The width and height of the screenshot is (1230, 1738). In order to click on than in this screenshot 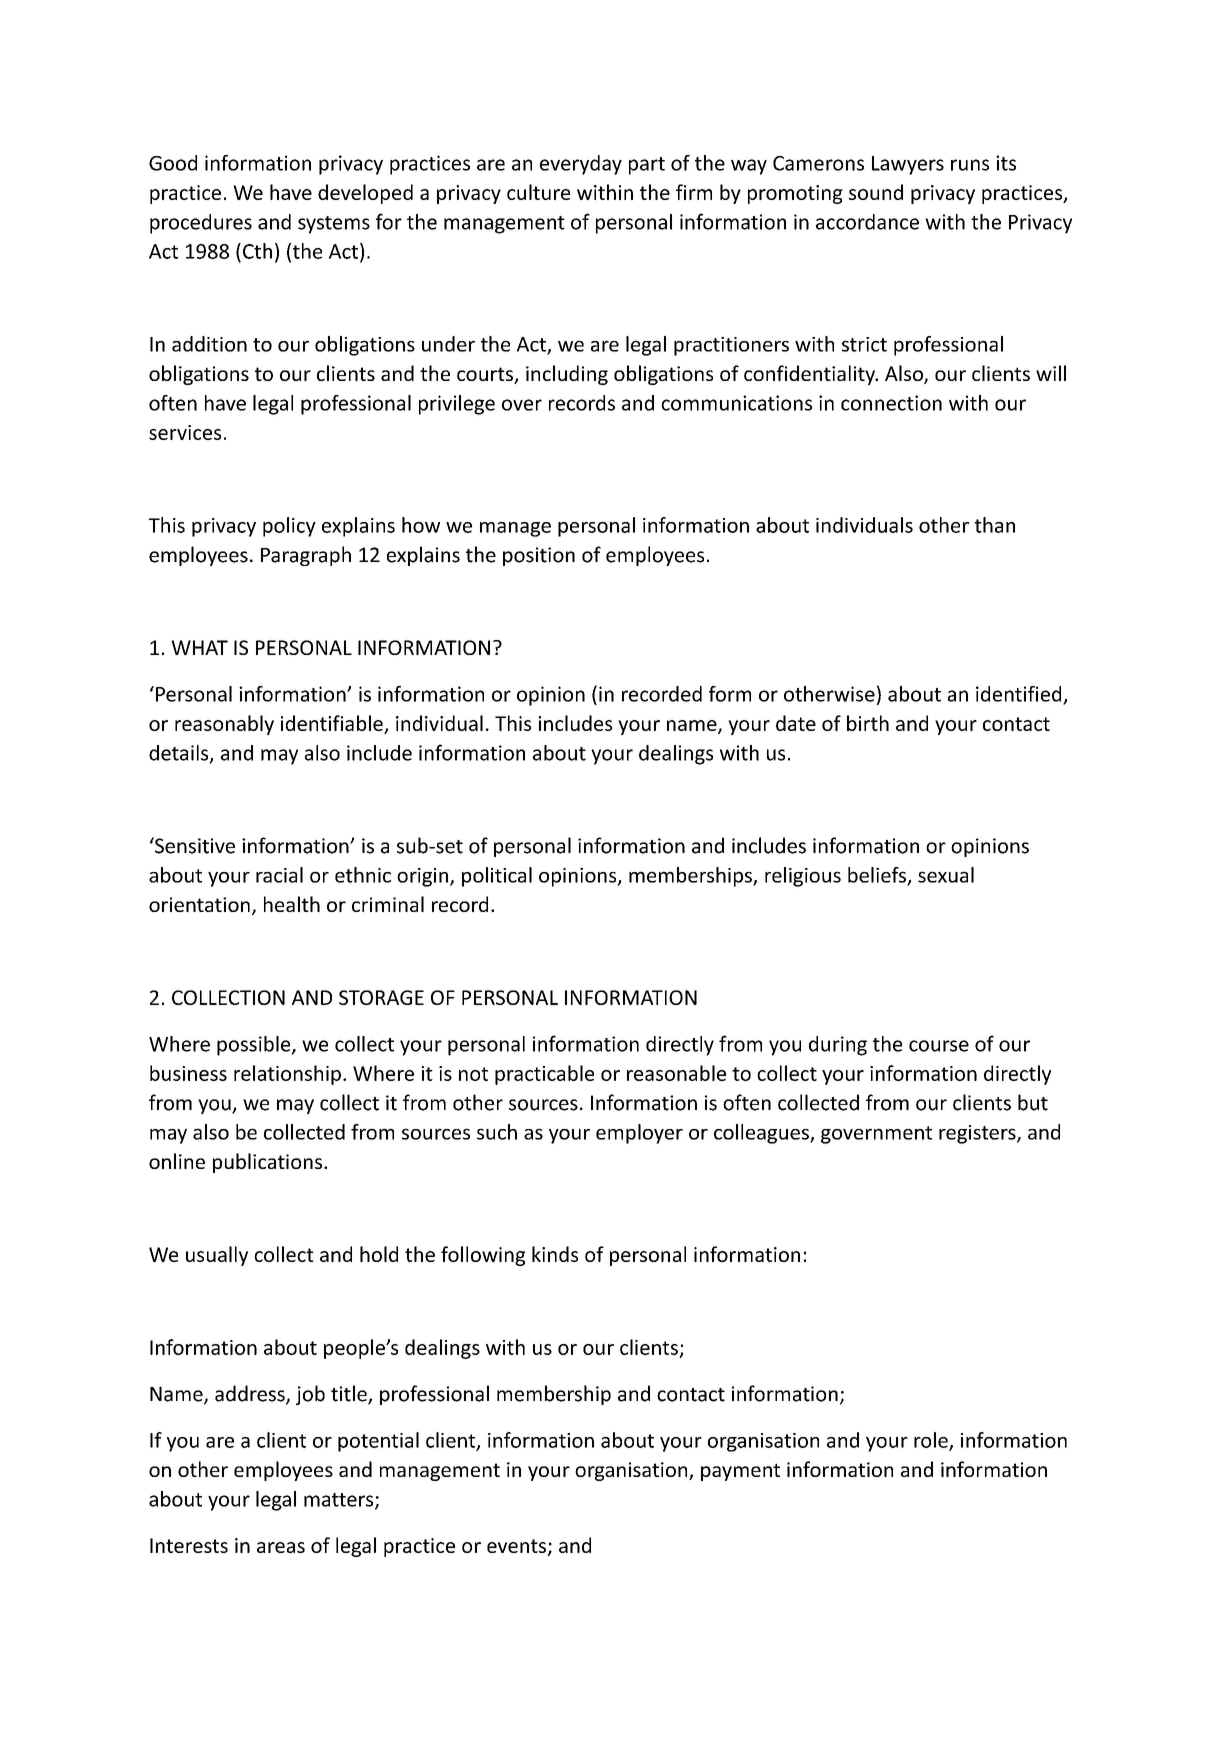, I will do `click(994, 525)`.
